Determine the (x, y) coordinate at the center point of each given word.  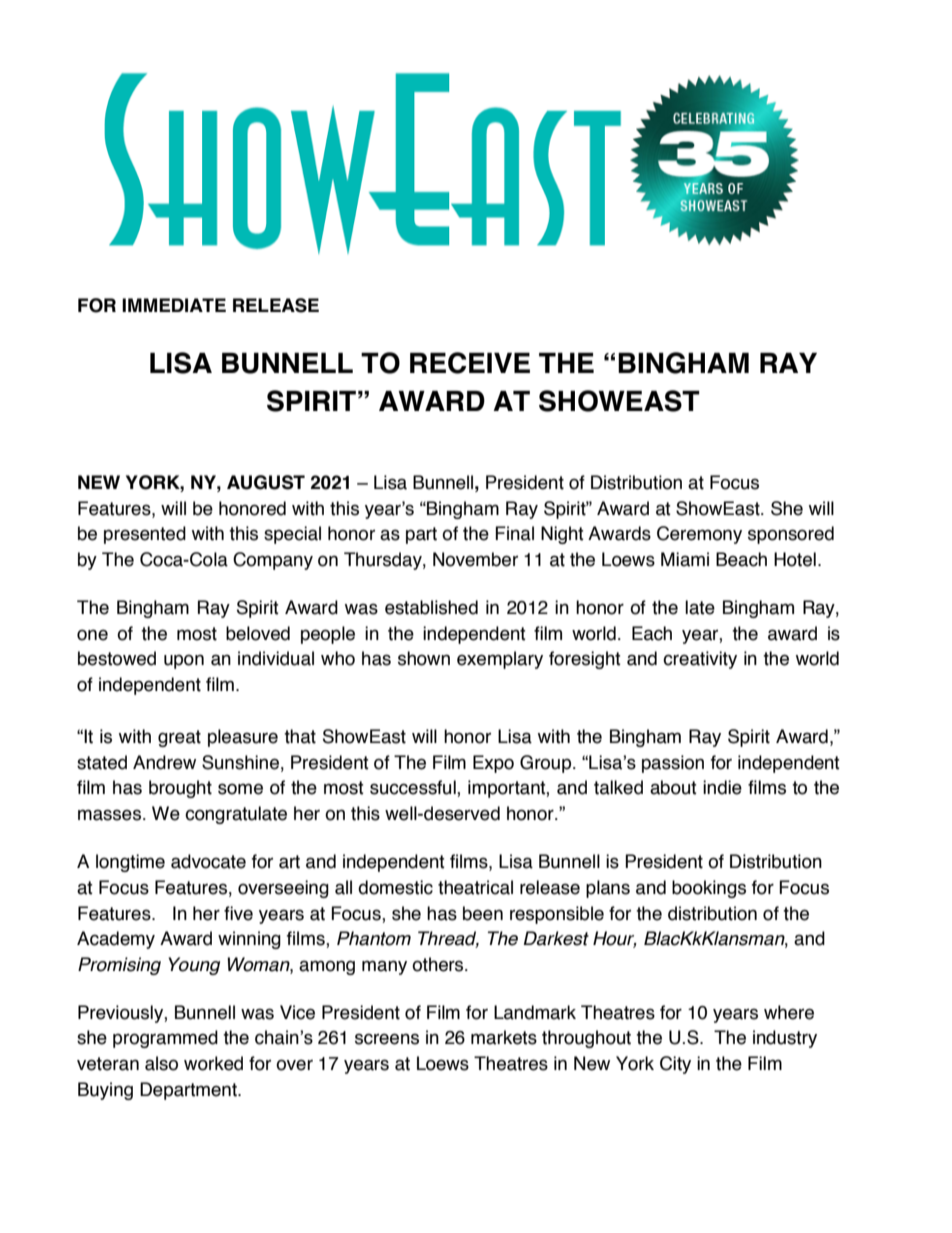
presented (145, 535)
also (161, 1063)
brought (180, 789)
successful (414, 788)
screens (387, 1039)
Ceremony (699, 535)
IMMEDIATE (174, 305)
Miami (685, 559)
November (475, 559)
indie (722, 787)
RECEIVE (470, 363)
